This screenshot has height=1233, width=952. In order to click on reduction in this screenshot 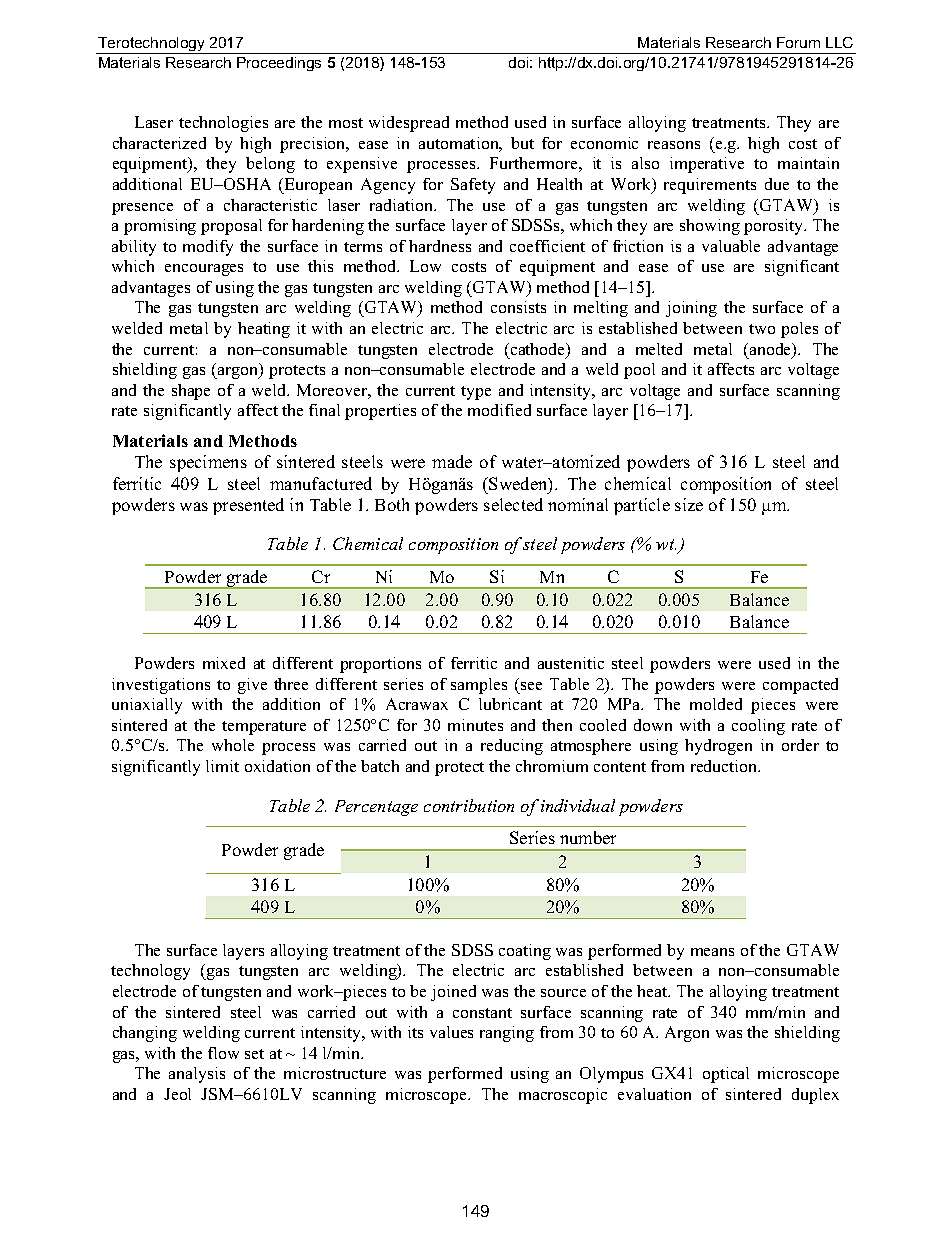, I will do `click(725, 766)`.
